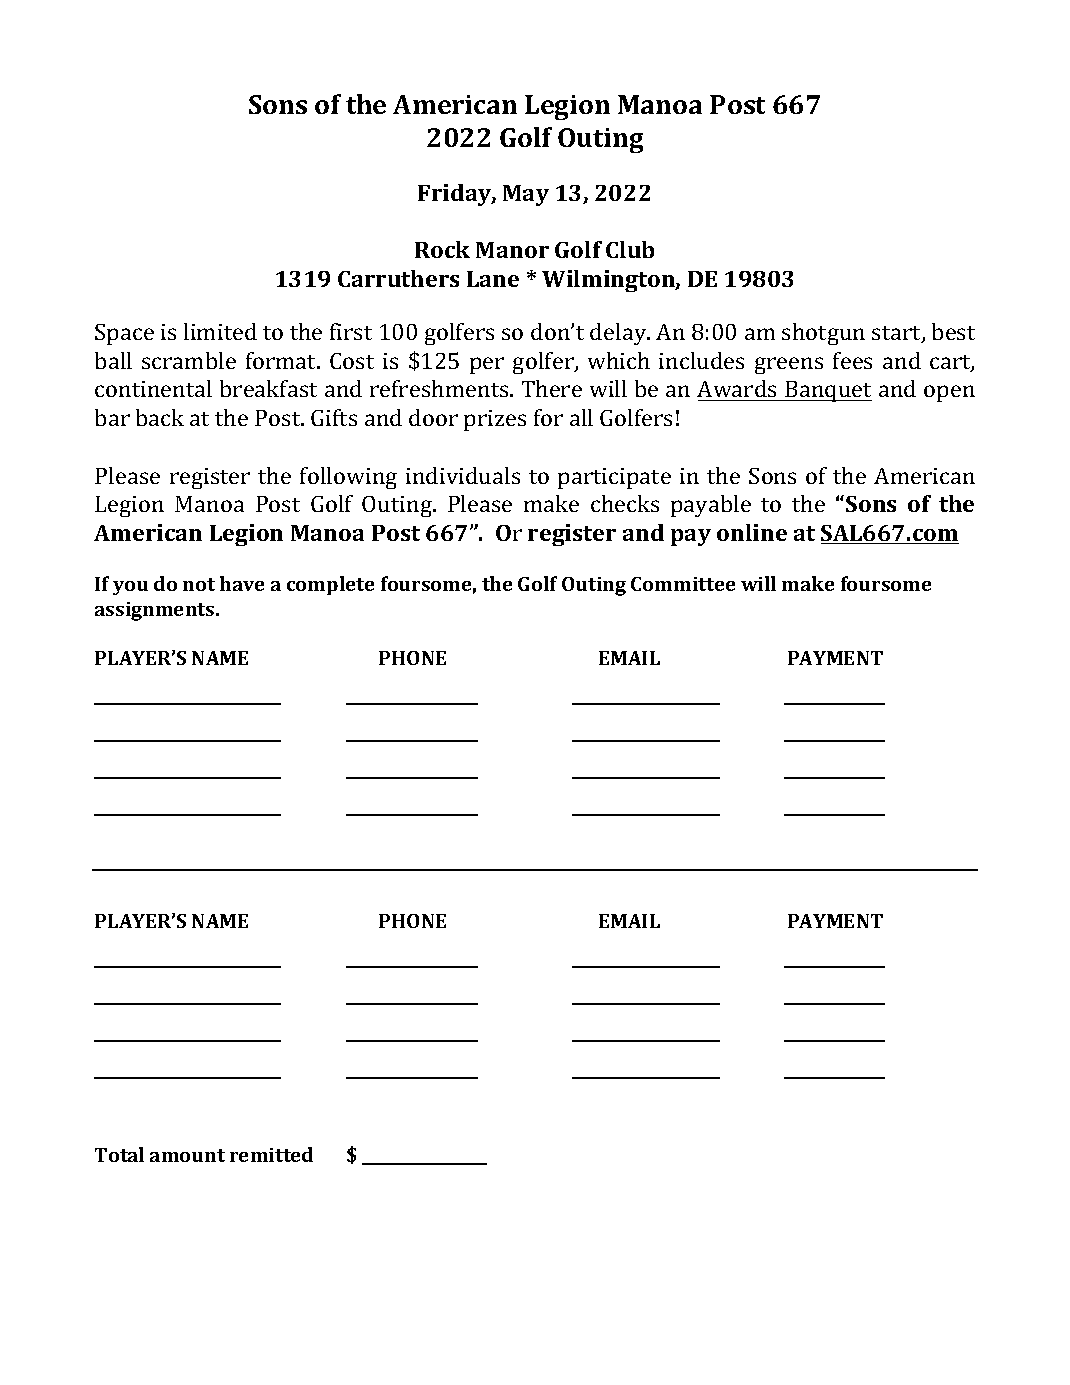 This image has height=1385, width=1070. What do you see at coordinates (683, 584) in the image?
I see `Committee` at bounding box center [683, 584].
